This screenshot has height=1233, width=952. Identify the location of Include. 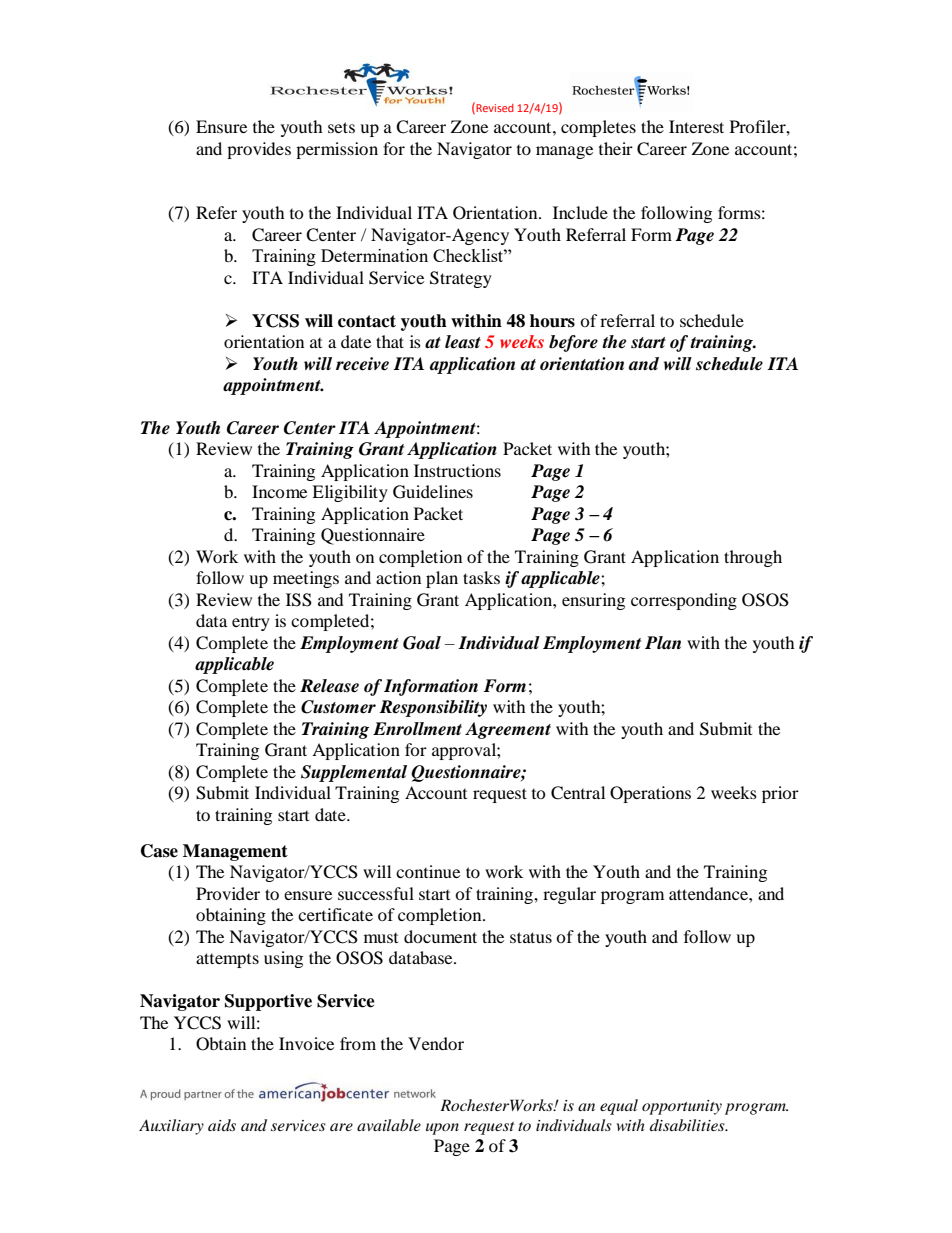
(580, 212).
